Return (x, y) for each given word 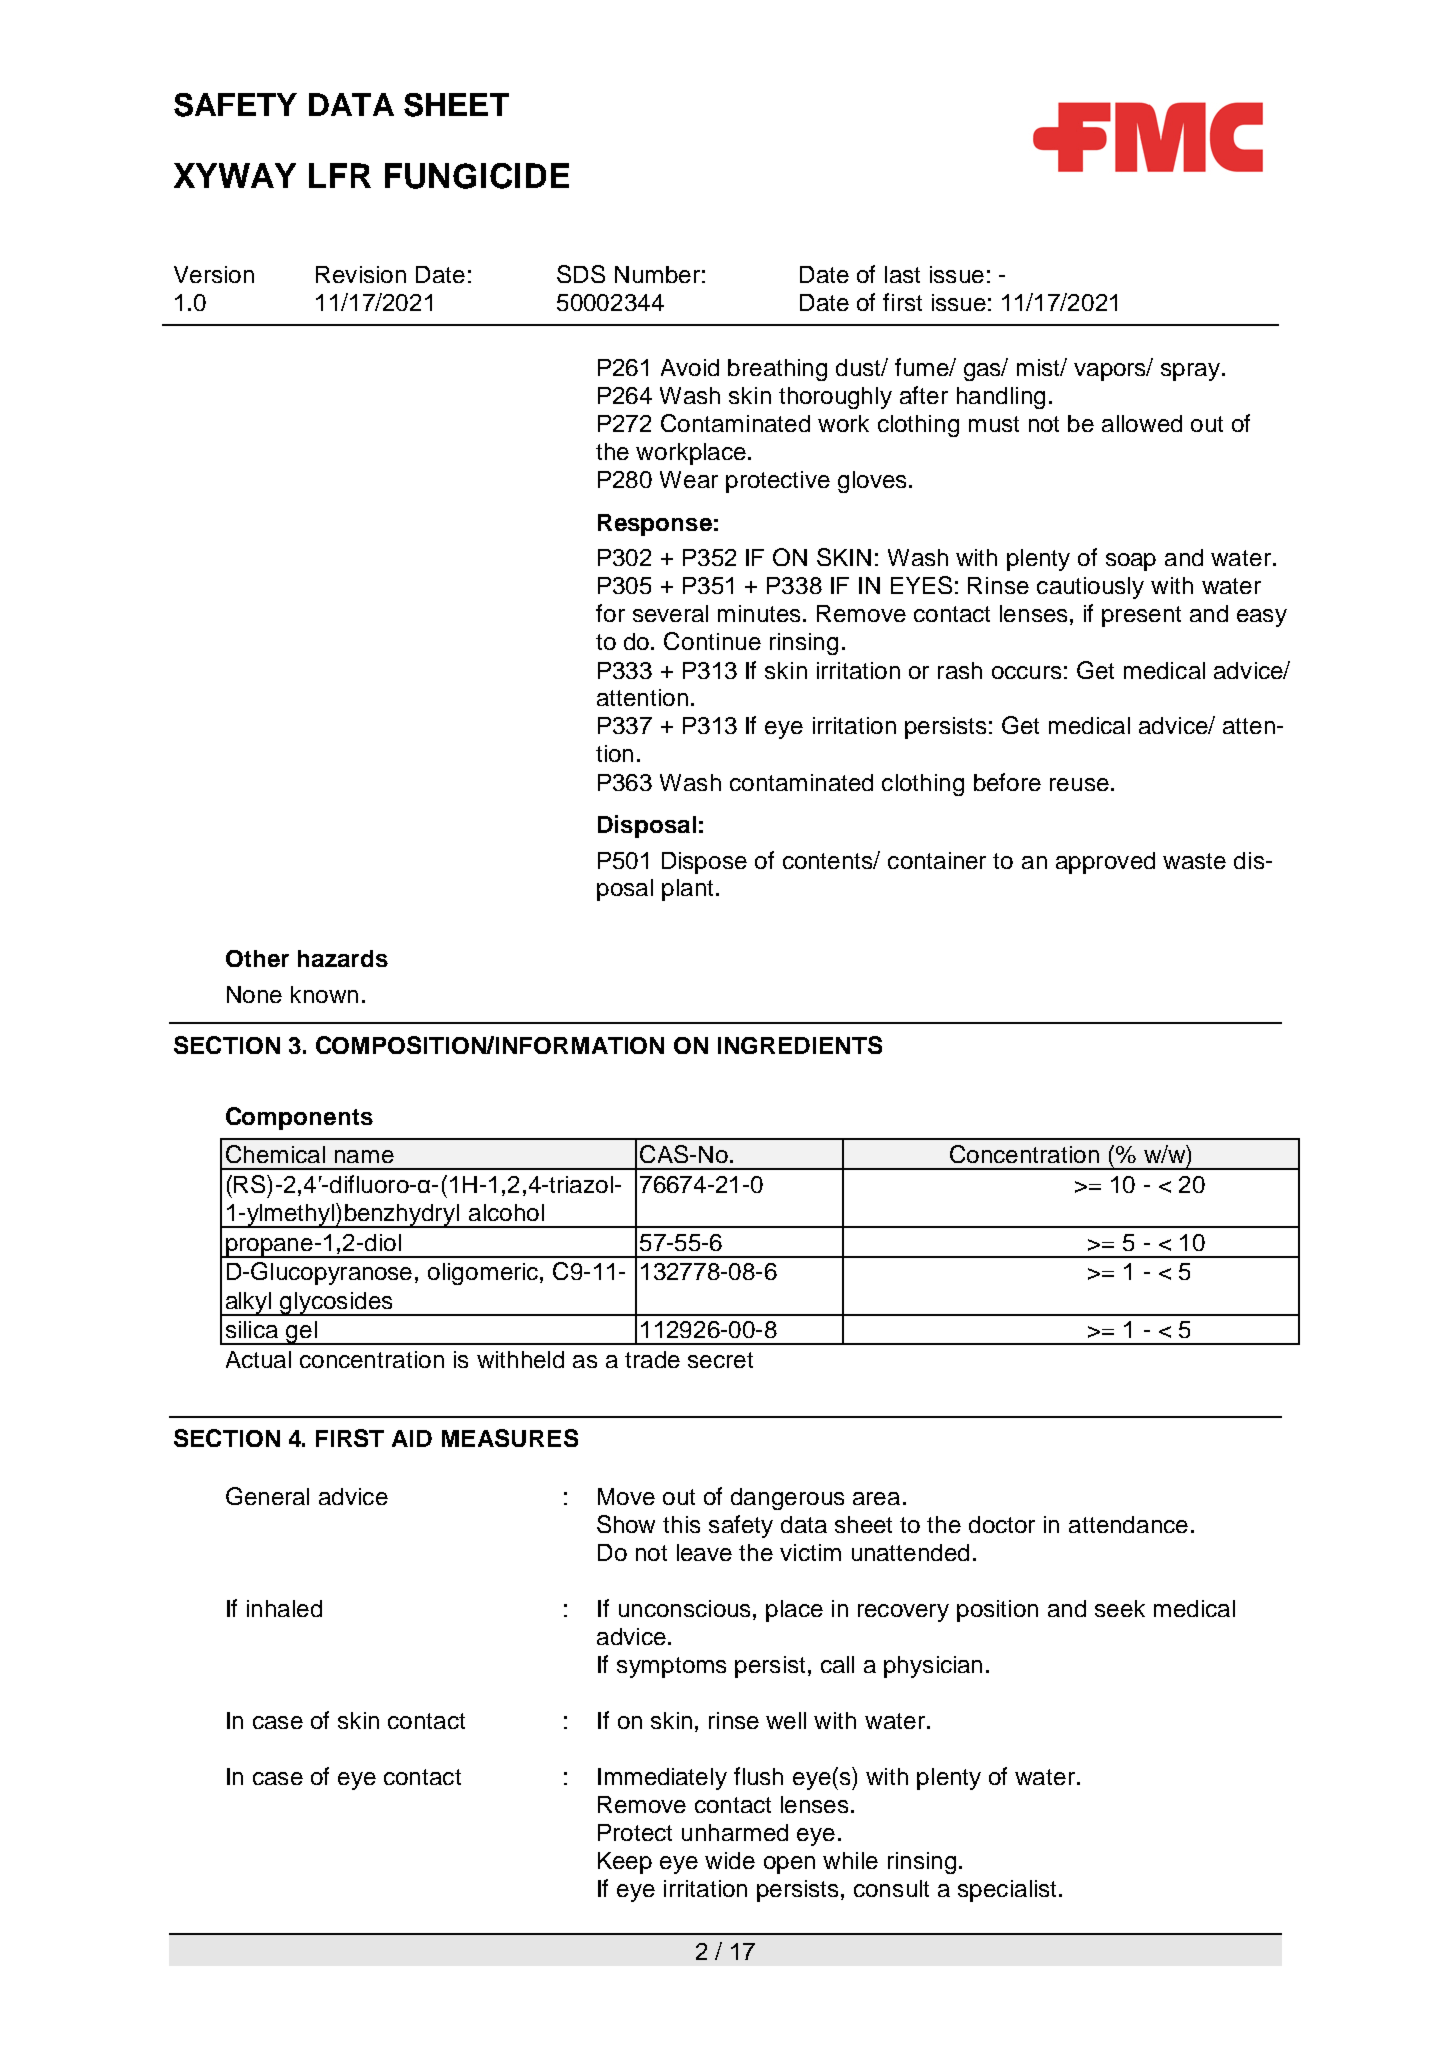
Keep (625, 1863)
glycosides (336, 1304)
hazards (343, 958)
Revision (361, 274)
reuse (1079, 784)
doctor (1002, 1524)
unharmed (735, 1832)
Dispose (704, 863)
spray (1192, 372)
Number (657, 274)
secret (720, 1360)
